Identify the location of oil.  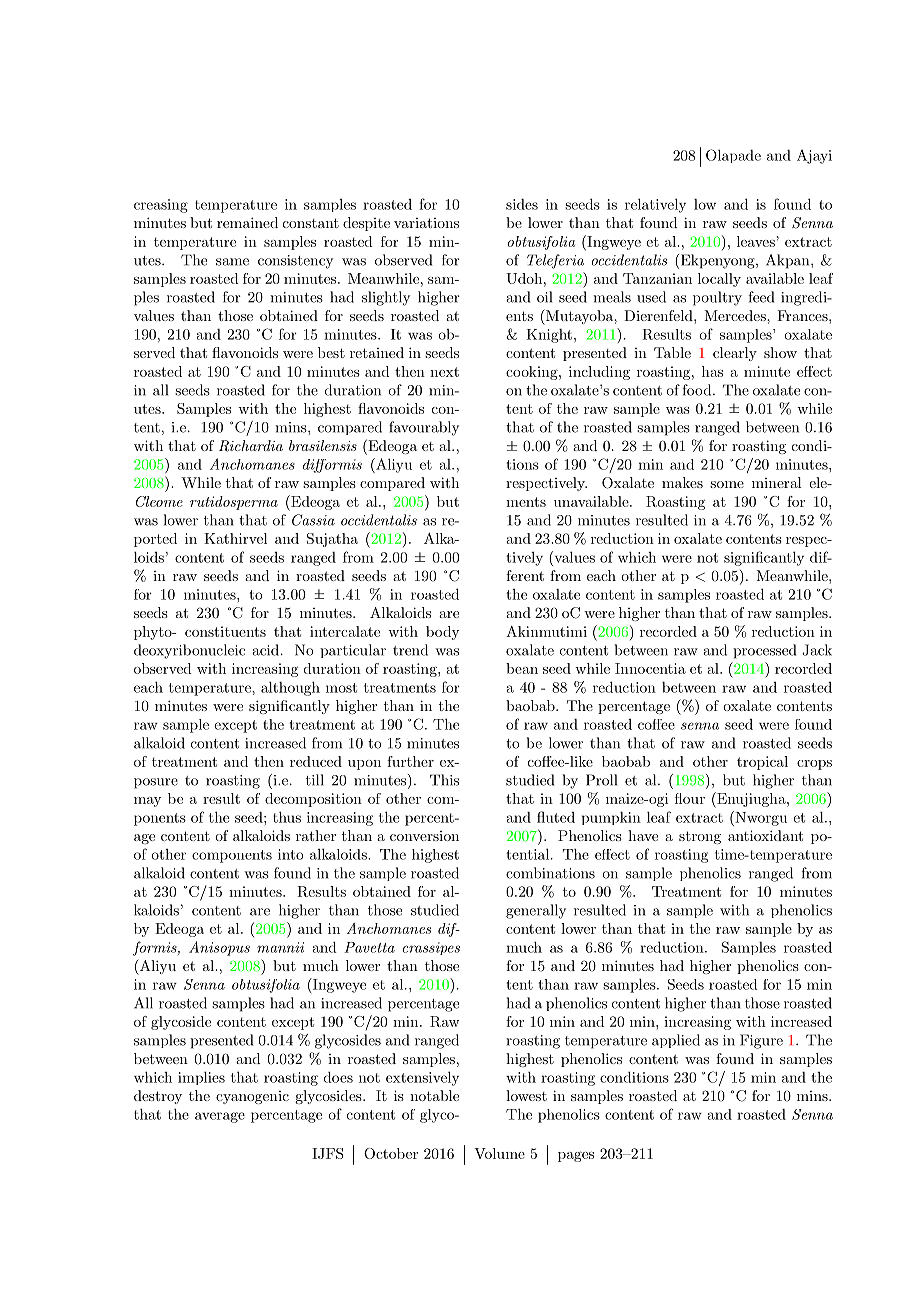
(544, 297).
